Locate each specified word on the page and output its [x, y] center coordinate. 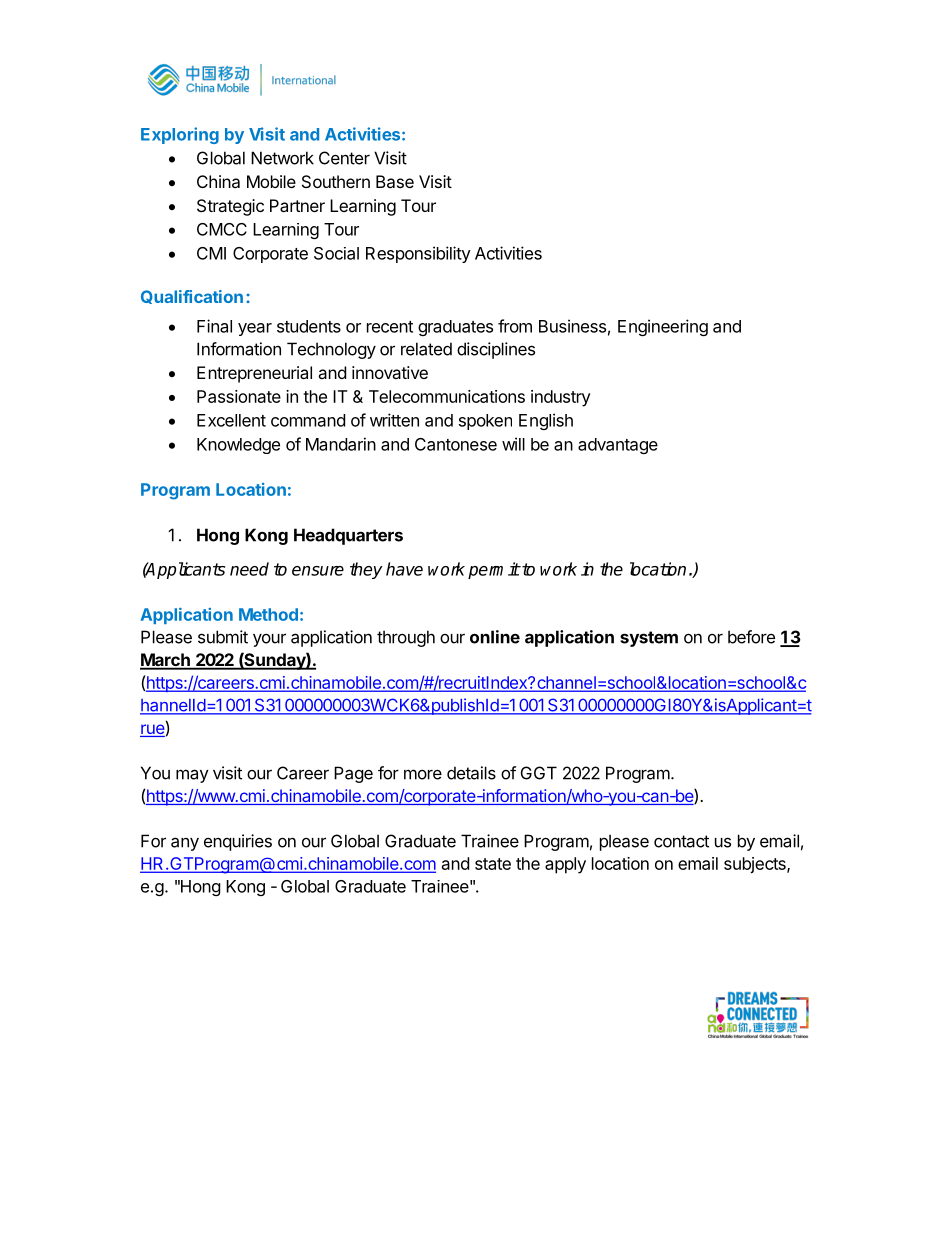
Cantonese [456, 444]
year [255, 329]
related [426, 349]
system [649, 639]
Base [395, 181]
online [495, 637]
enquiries [238, 842]
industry [561, 398]
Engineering [663, 327]
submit [223, 637]
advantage [618, 446]
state [493, 864]
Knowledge [238, 446]
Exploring [180, 135]
